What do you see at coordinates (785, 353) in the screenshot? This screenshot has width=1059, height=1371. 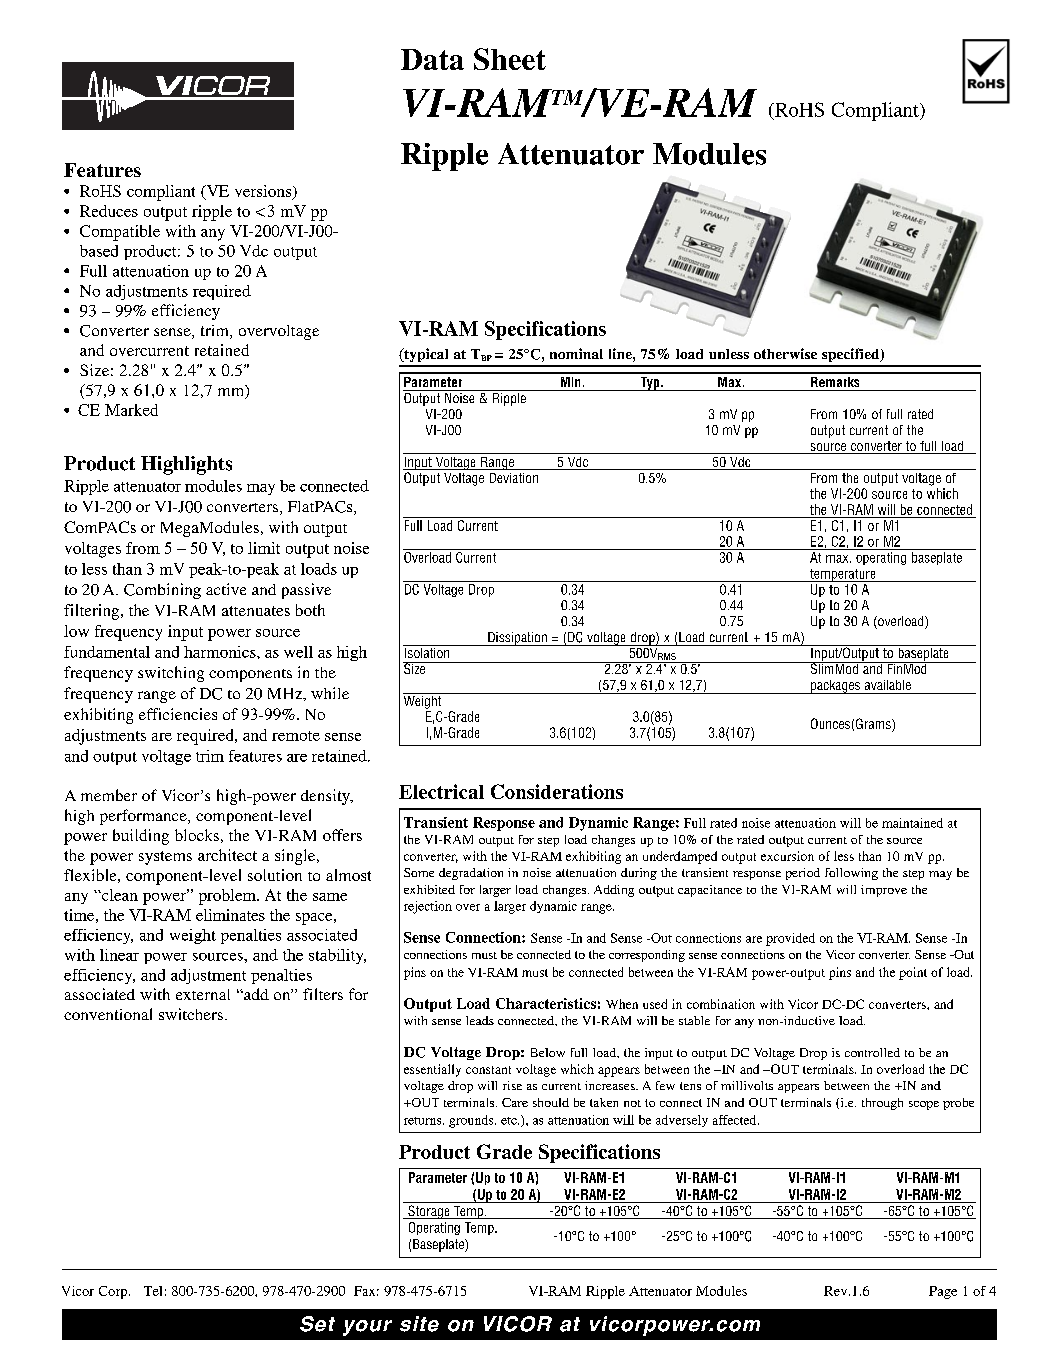 I see `otherwise` at bounding box center [785, 353].
